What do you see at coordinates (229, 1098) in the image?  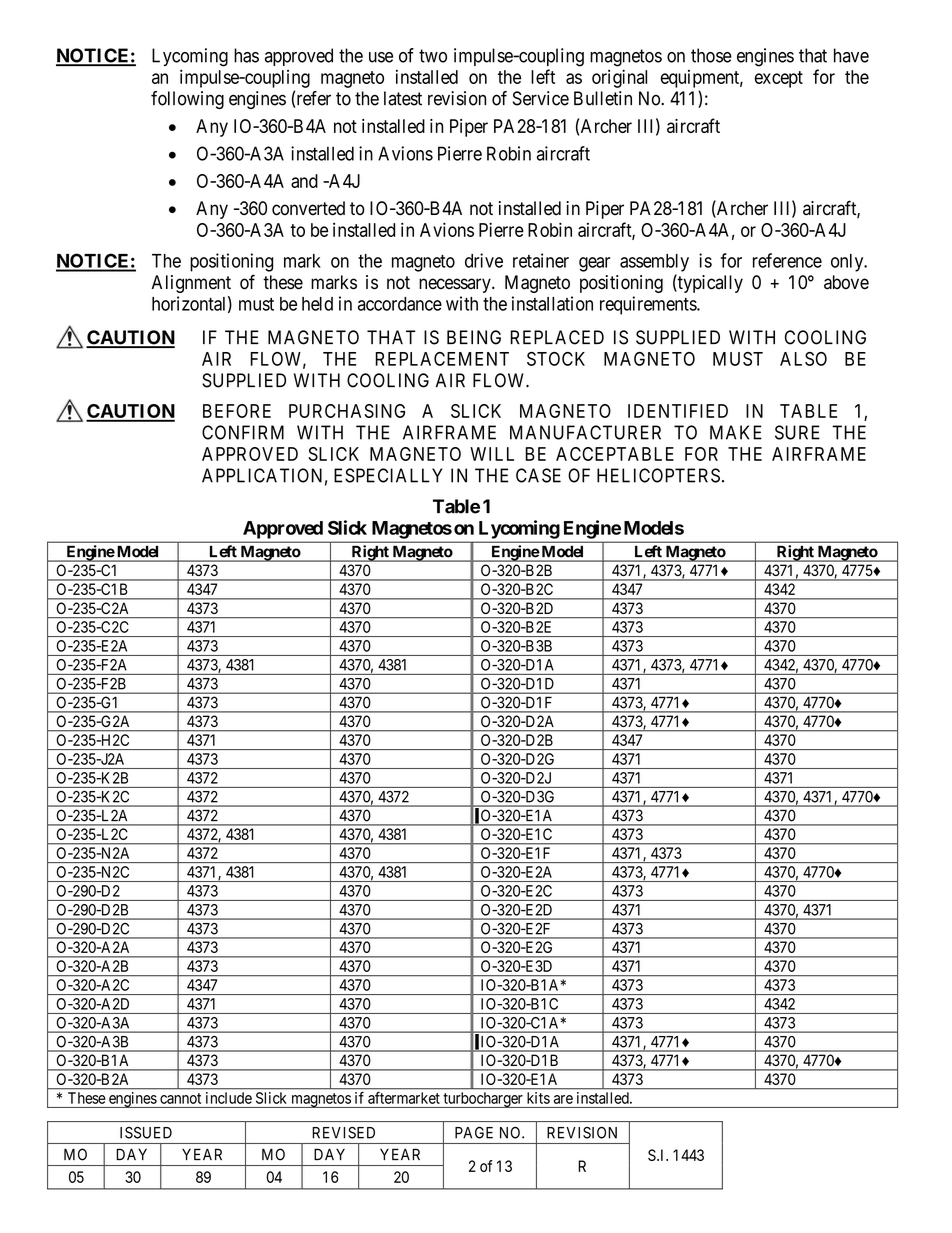 I see `include` at bounding box center [229, 1098].
